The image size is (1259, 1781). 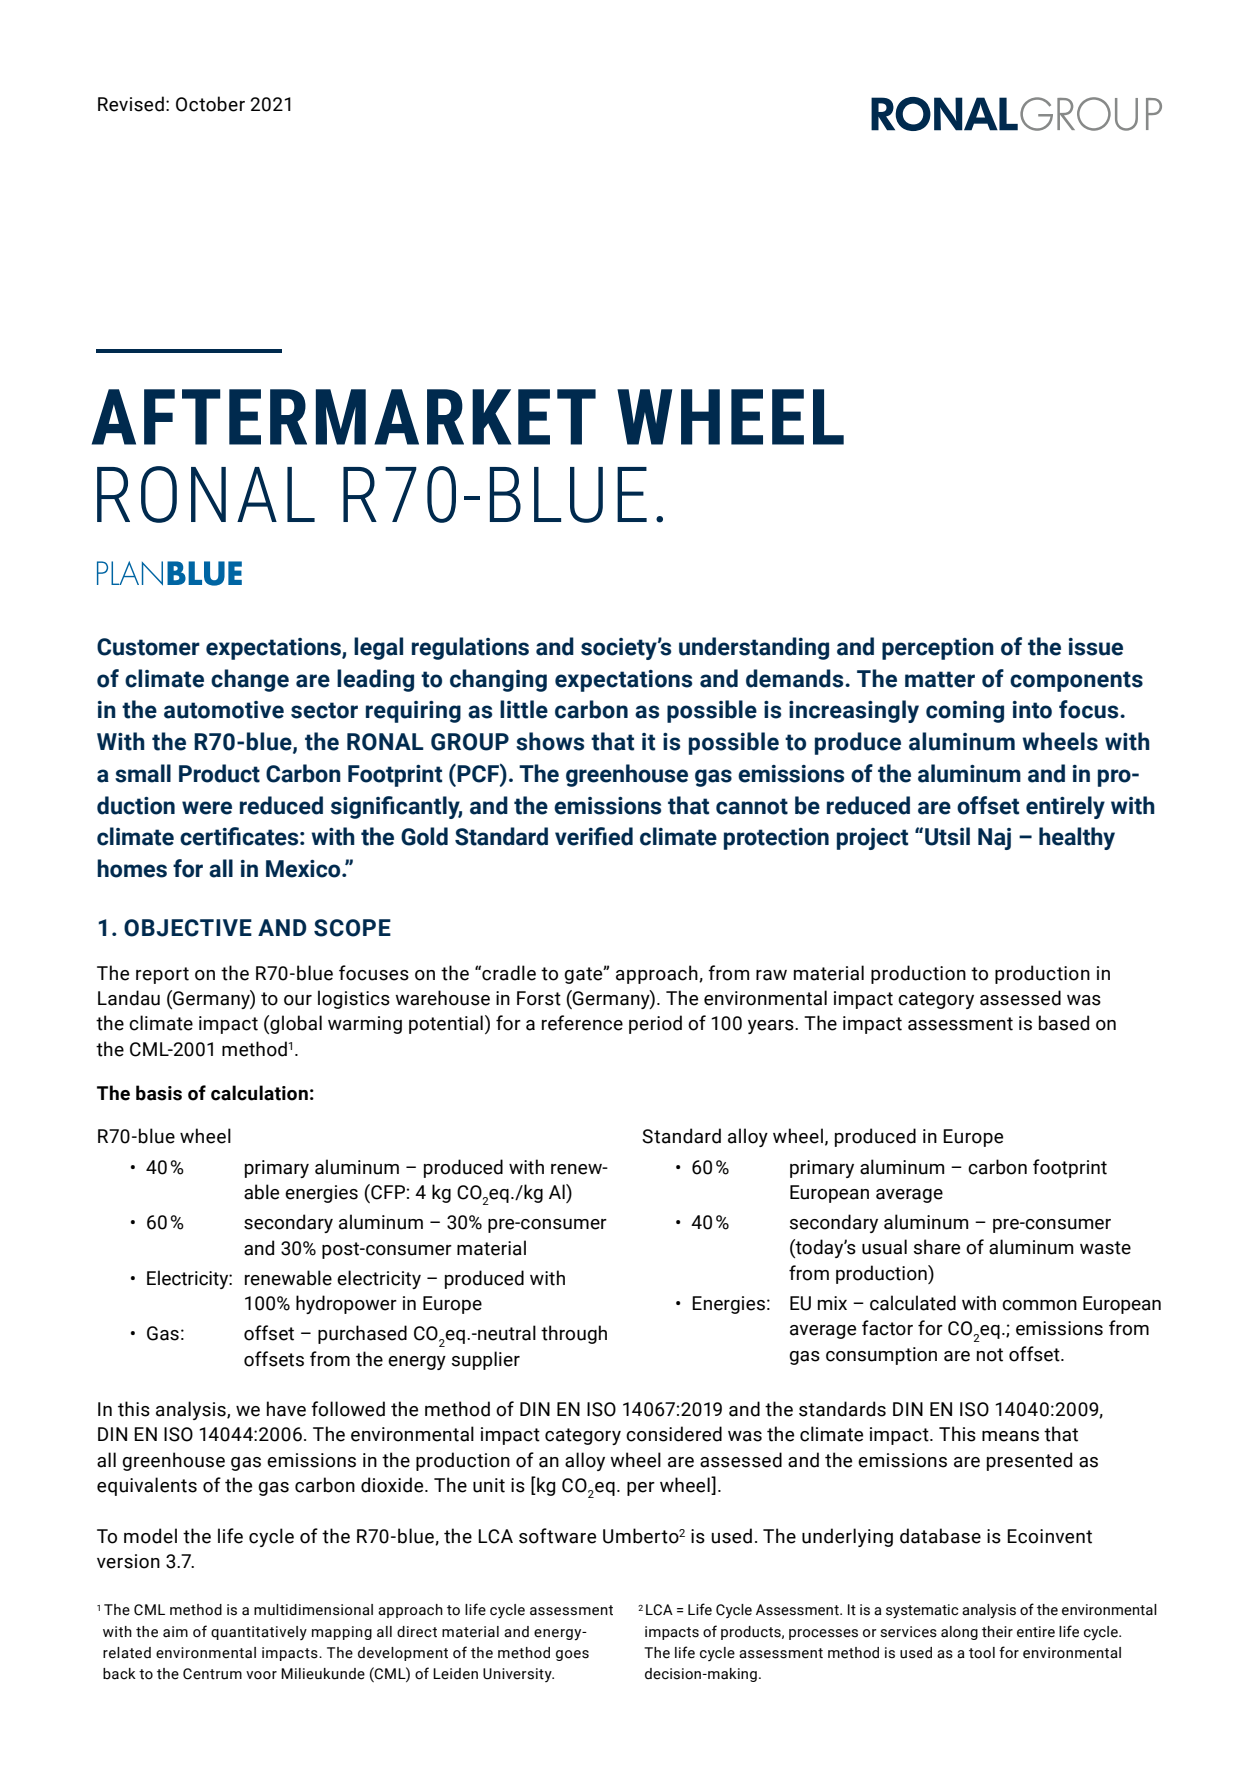 What do you see at coordinates (572, 1655) in the screenshot?
I see `goes` at bounding box center [572, 1655].
